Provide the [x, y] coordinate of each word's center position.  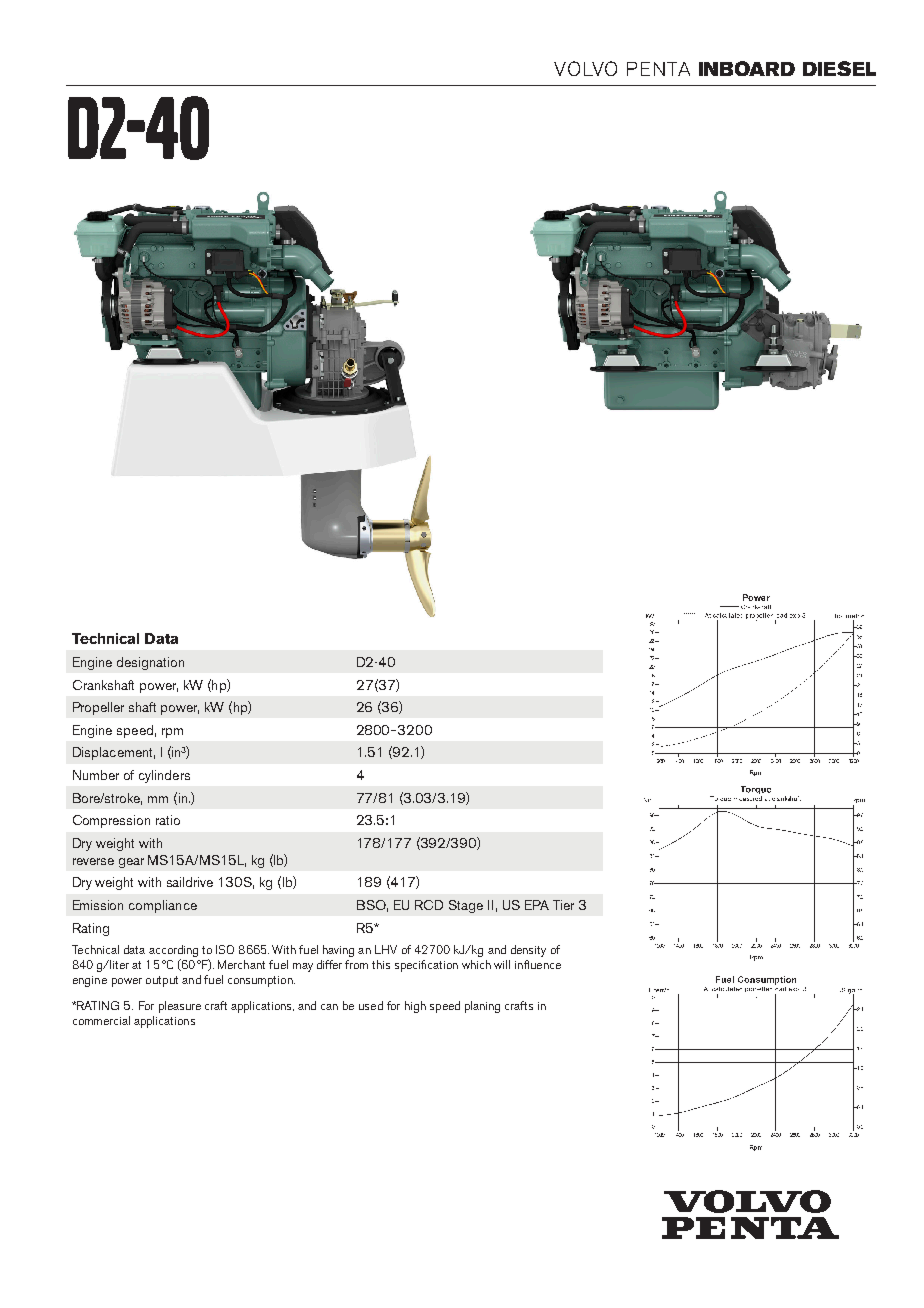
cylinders [164, 776]
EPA [537, 905]
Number [96, 775]
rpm [172, 733]
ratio [168, 820]
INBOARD [747, 68]
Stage [466, 906]
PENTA [658, 69]
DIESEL [839, 68]
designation [150, 663]
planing [482, 1007]
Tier [563, 905]
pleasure [180, 1007]
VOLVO [585, 68]
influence [538, 964]
